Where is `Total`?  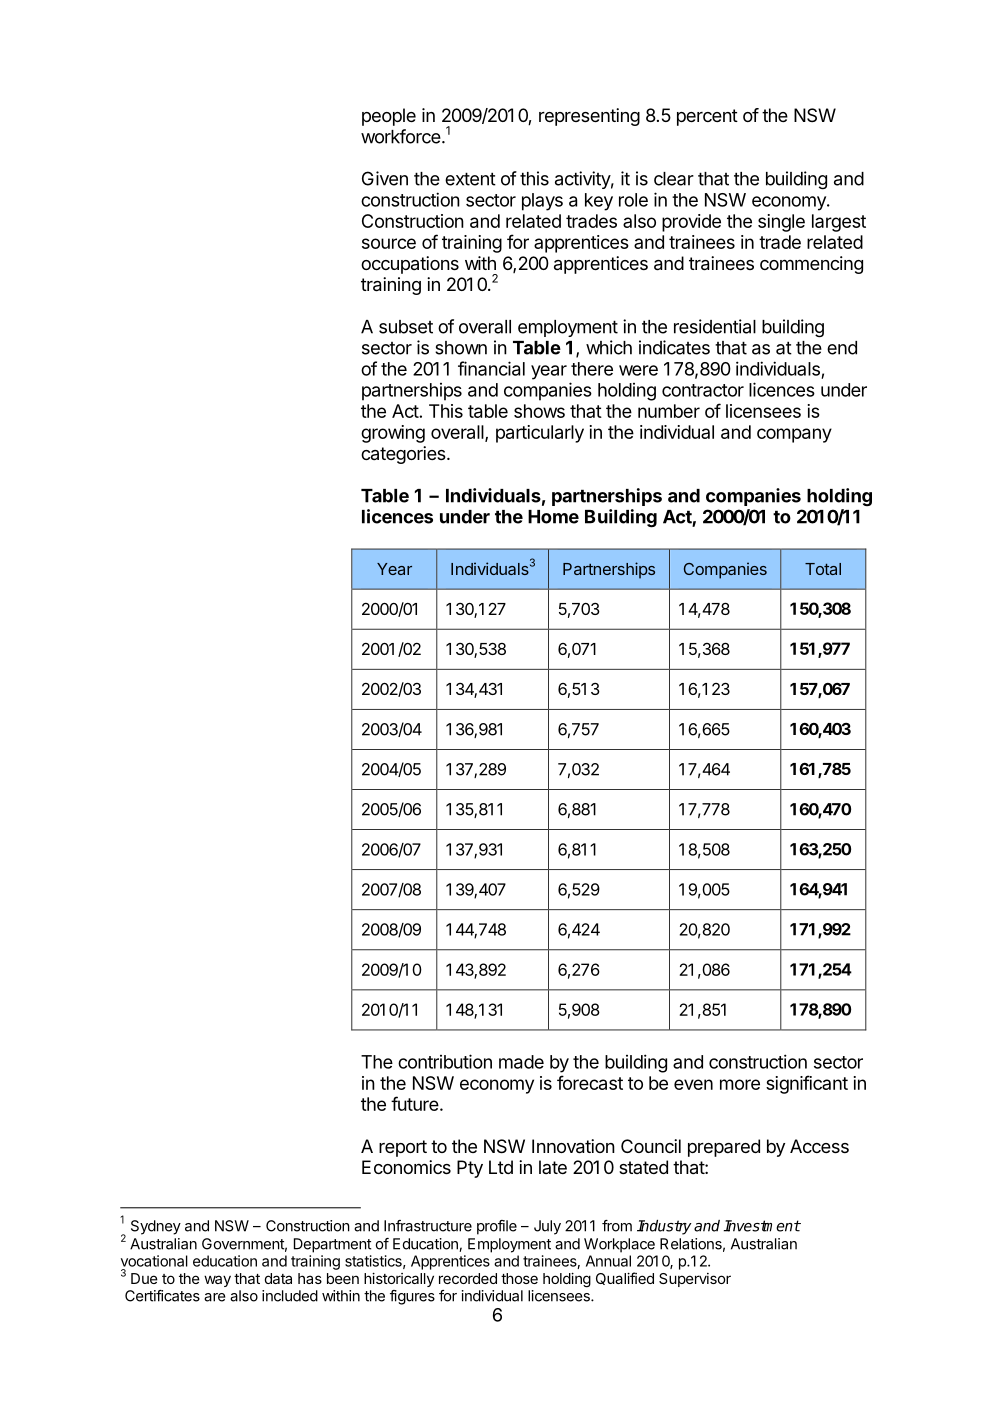 Total is located at coordinates (823, 569).
